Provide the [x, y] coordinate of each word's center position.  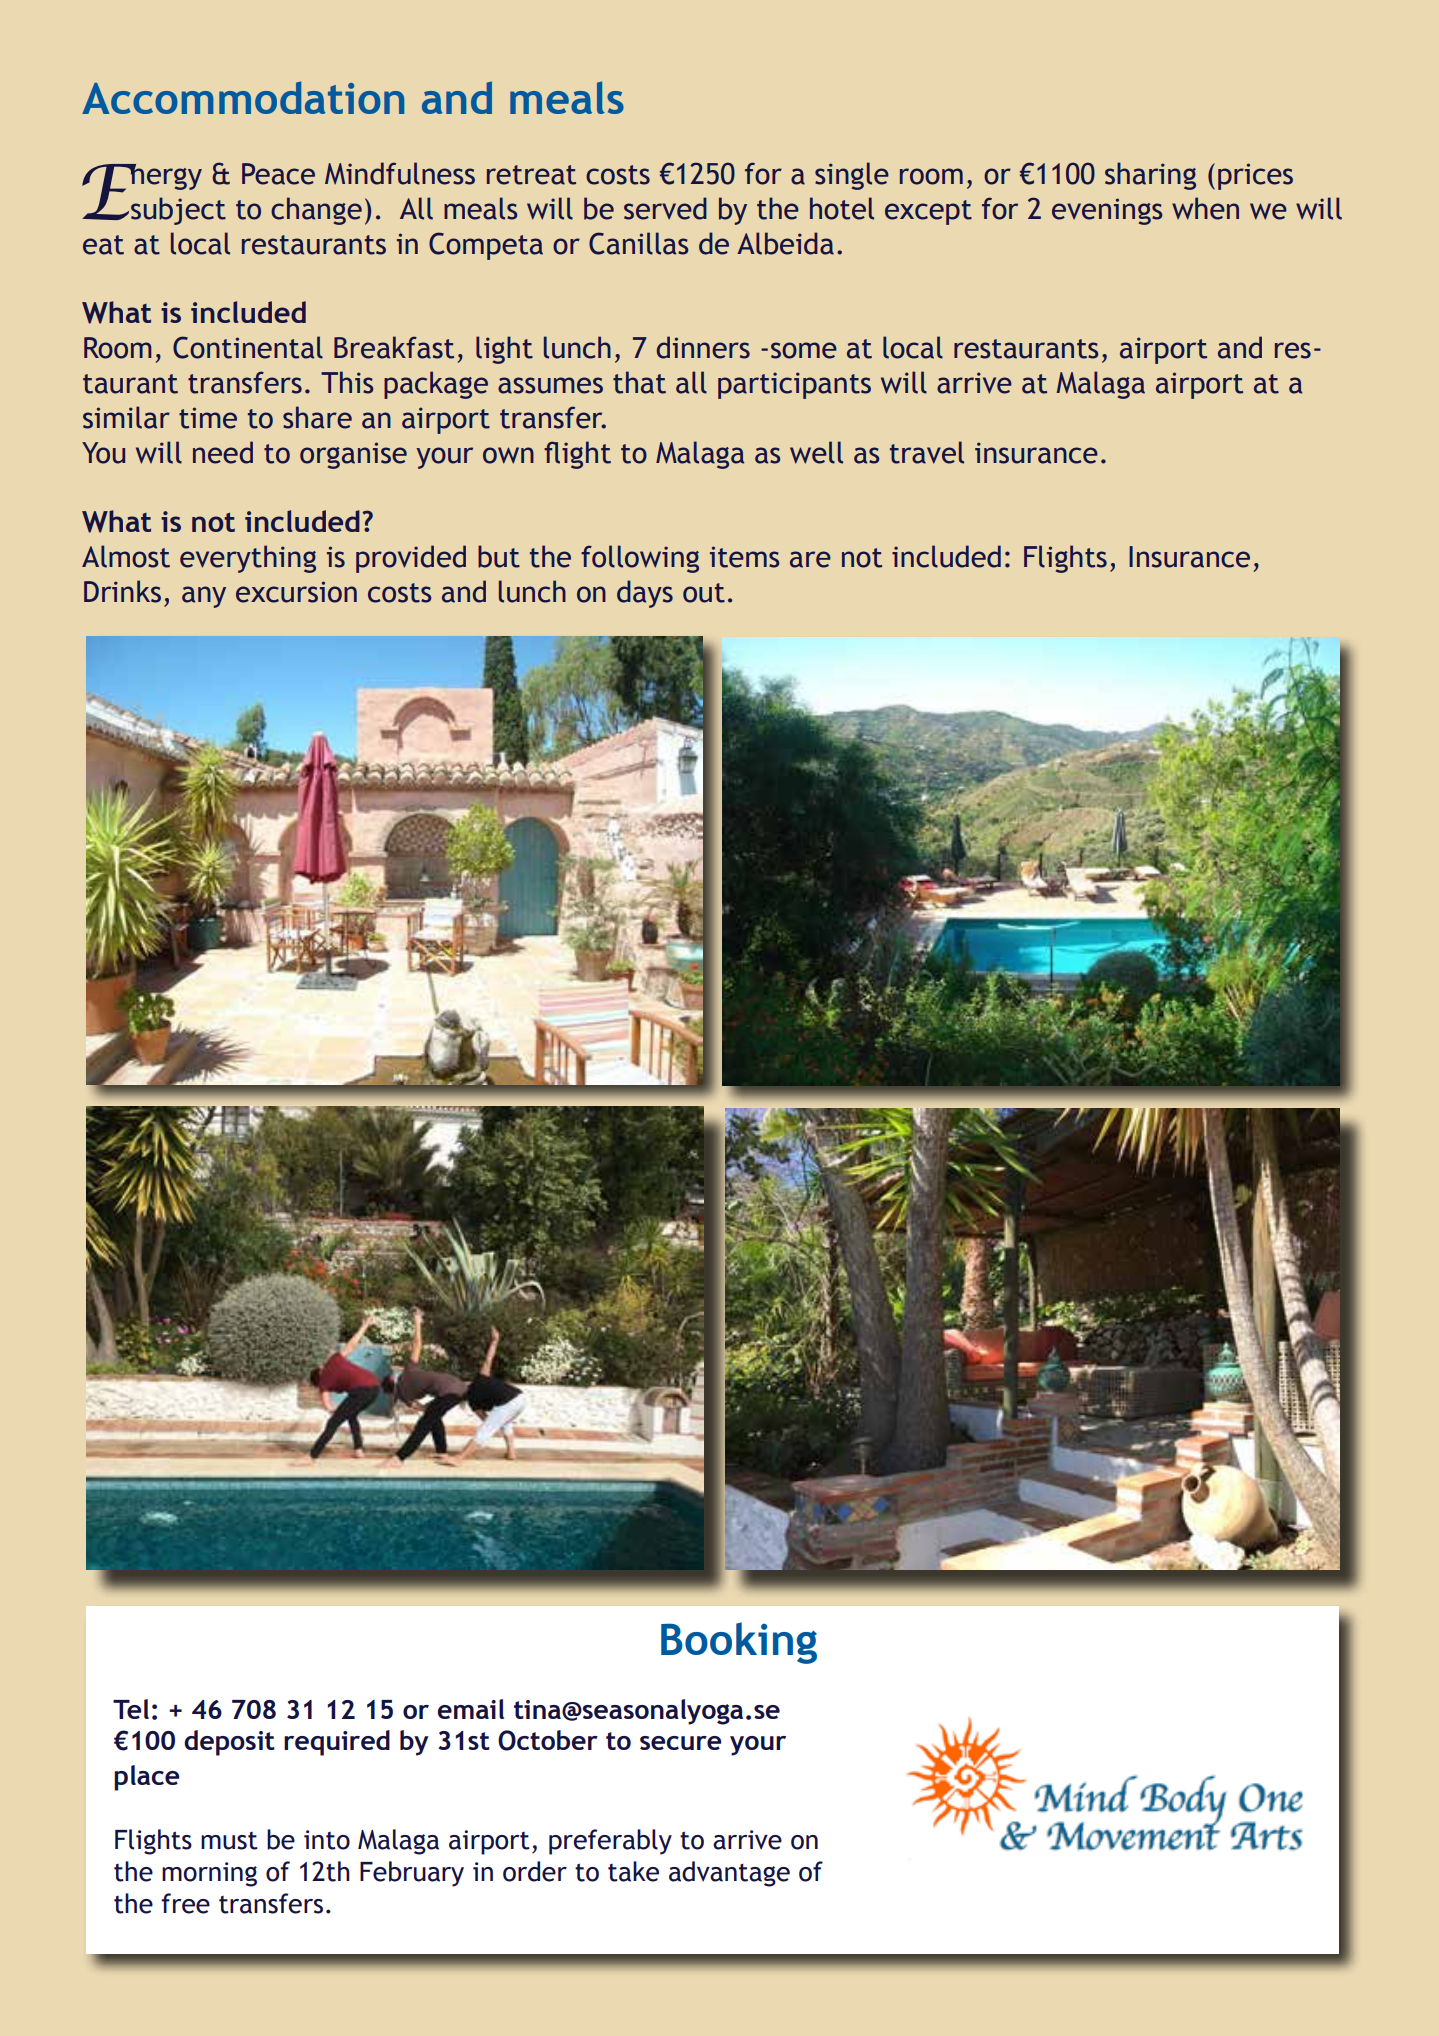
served [665, 208]
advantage [729, 1874]
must [229, 1841]
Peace [278, 174]
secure [680, 1743]
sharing [1150, 176]
